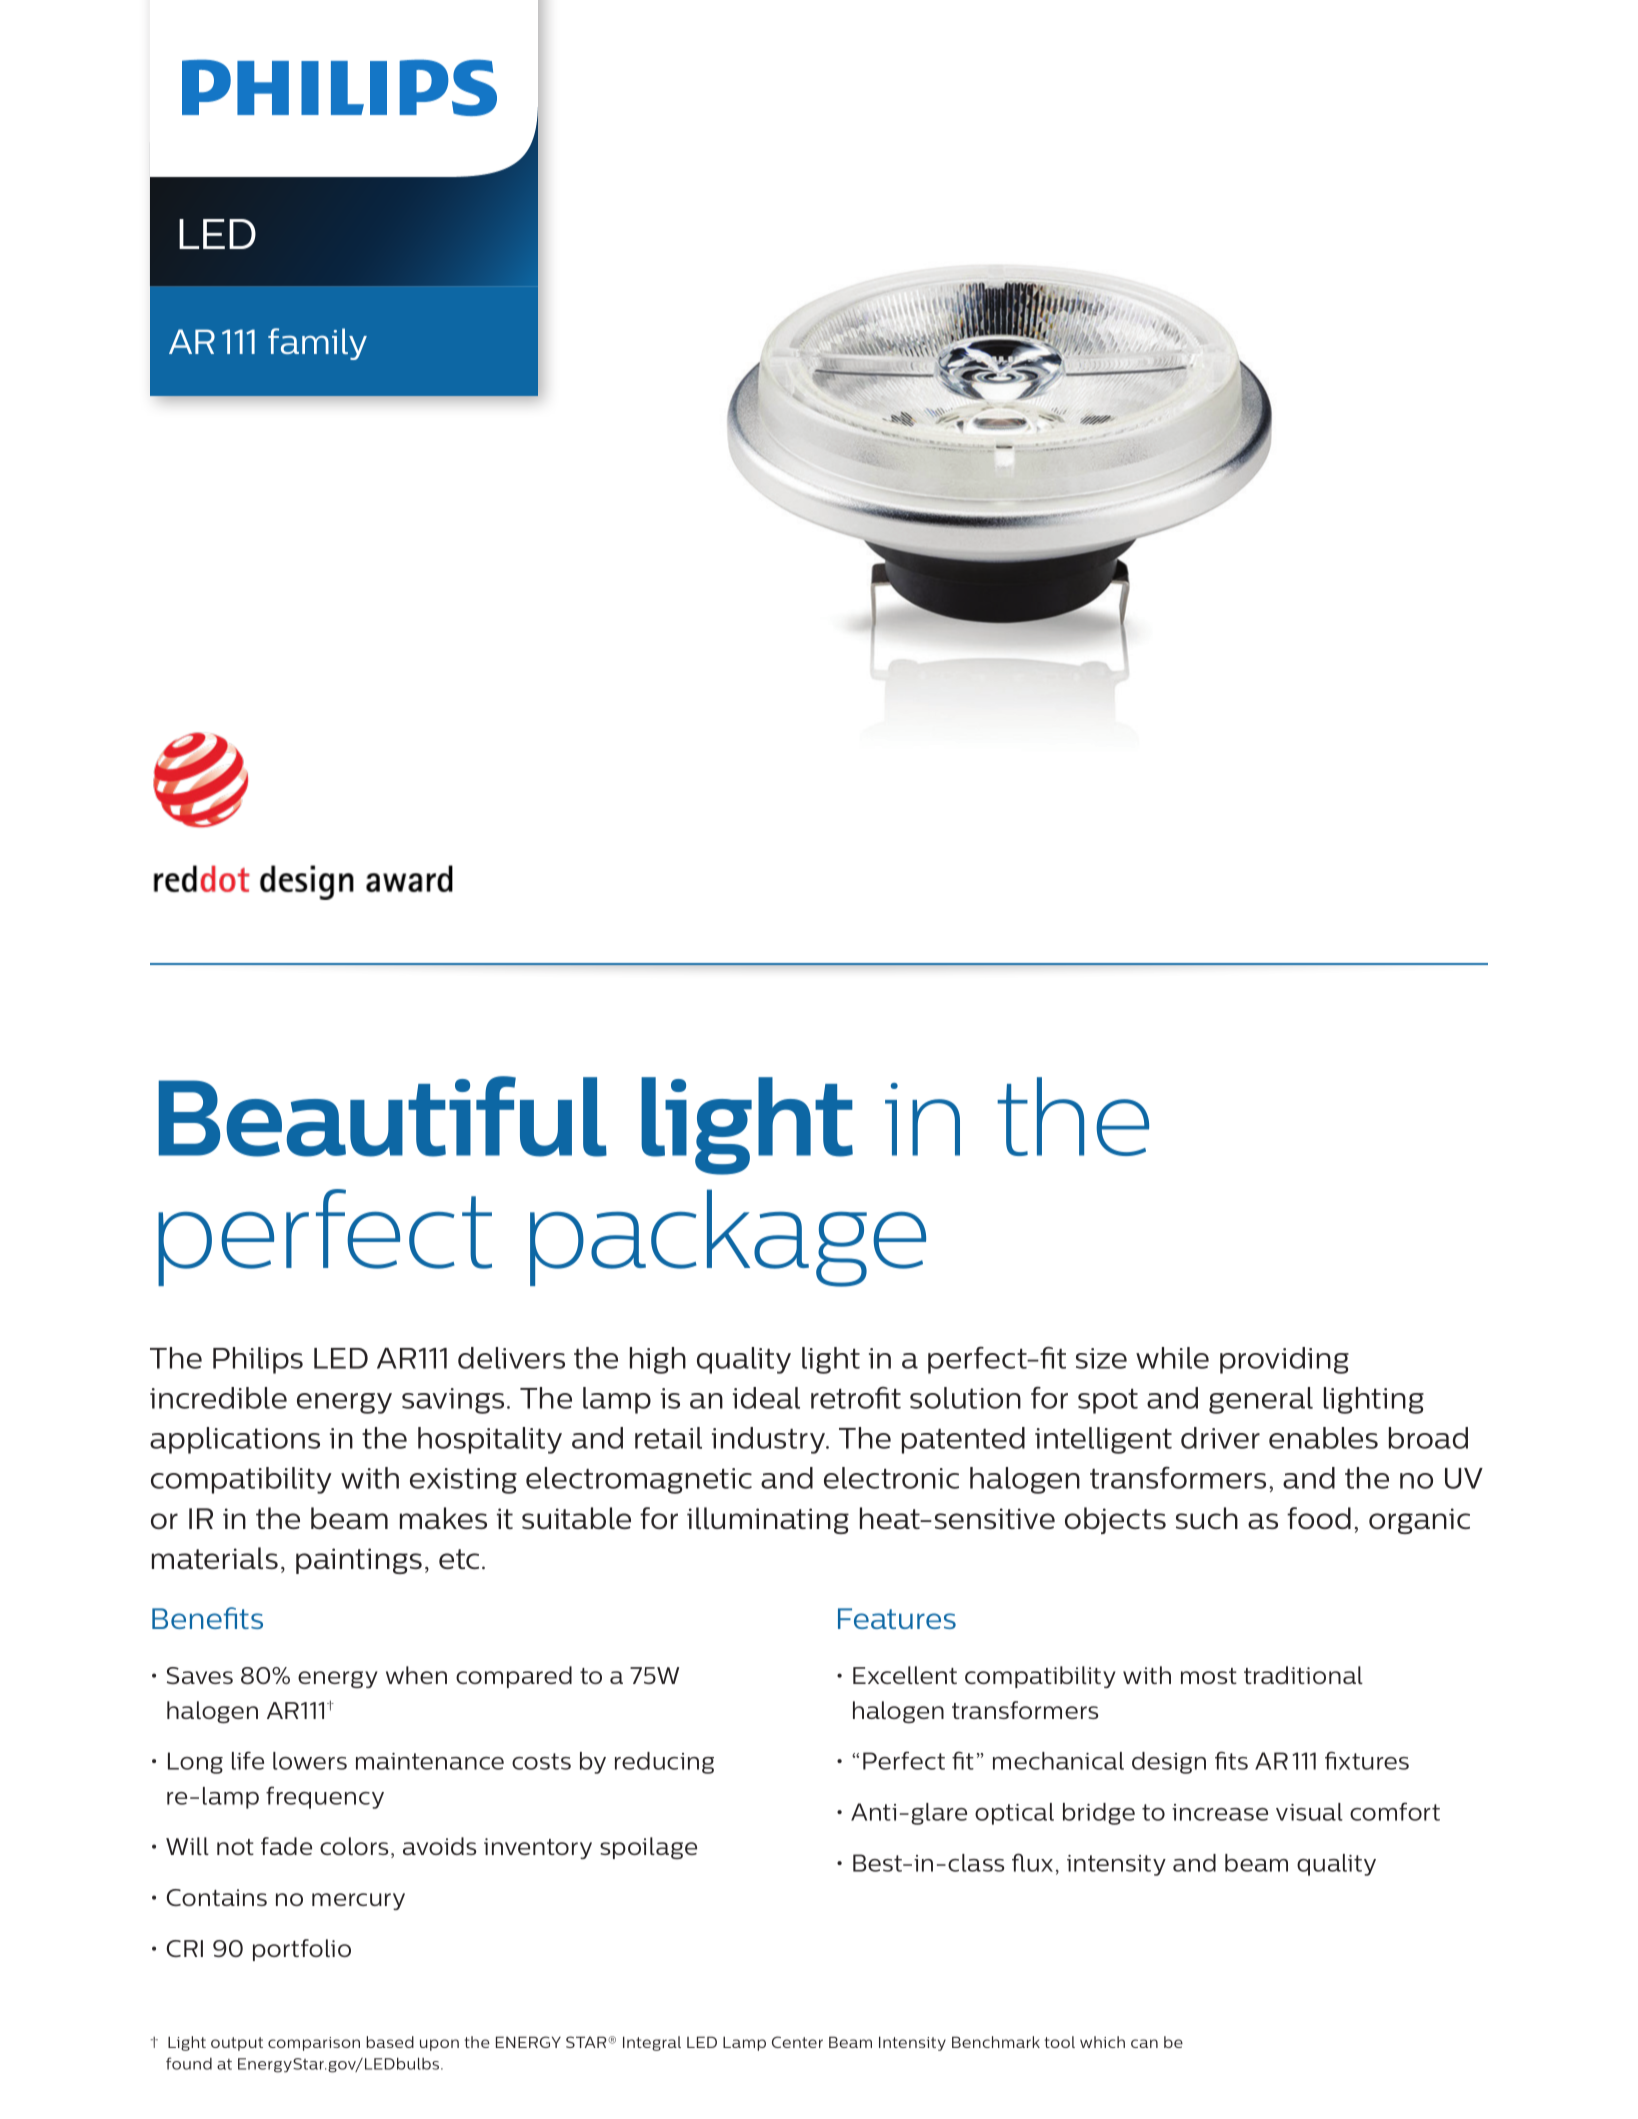 The image size is (1638, 2119). Describe the element at coordinates (314, 2044) in the page. I see `comparison` at that location.
